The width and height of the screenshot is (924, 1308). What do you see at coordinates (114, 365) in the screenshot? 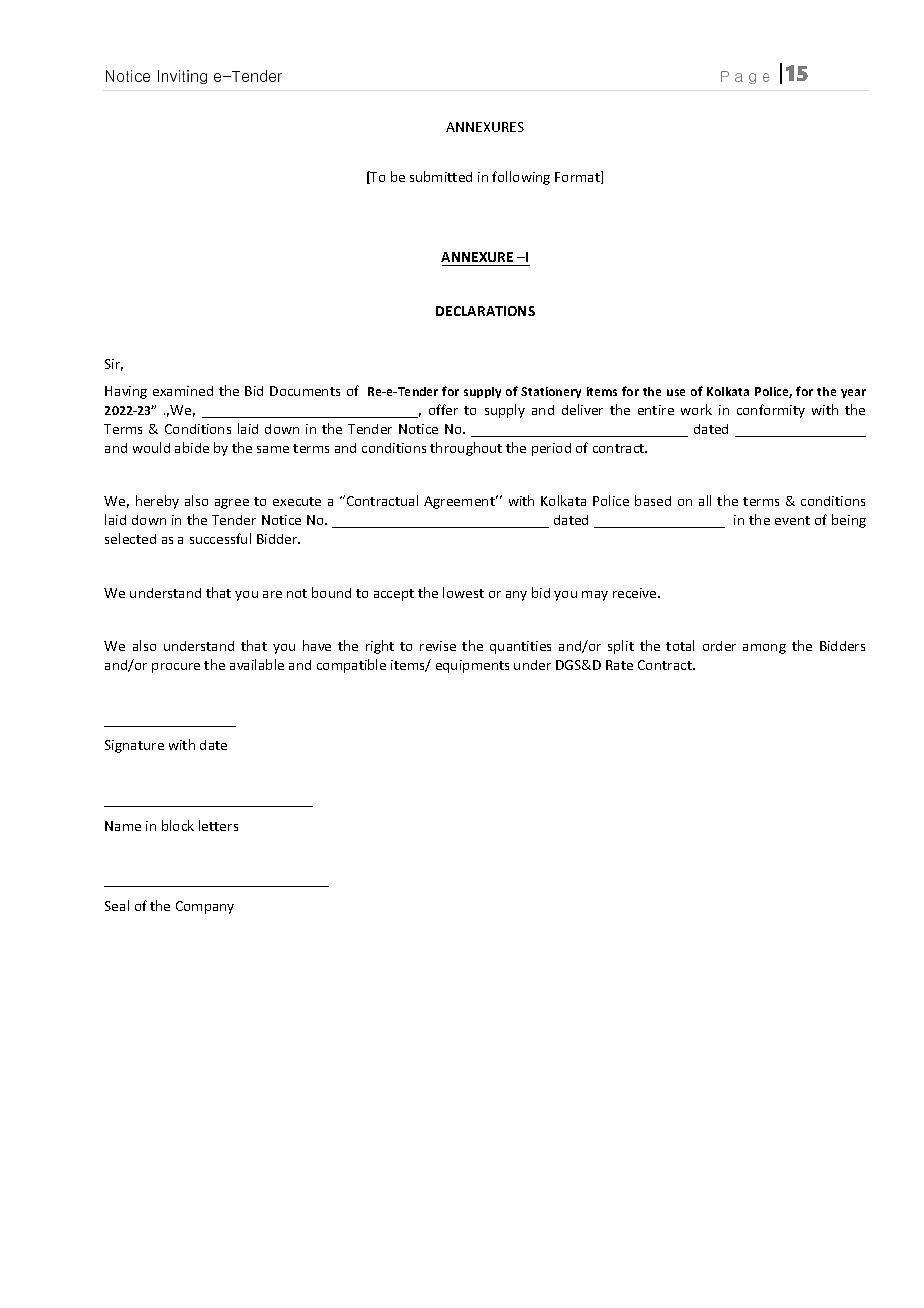
I see `Sir` at bounding box center [114, 365].
